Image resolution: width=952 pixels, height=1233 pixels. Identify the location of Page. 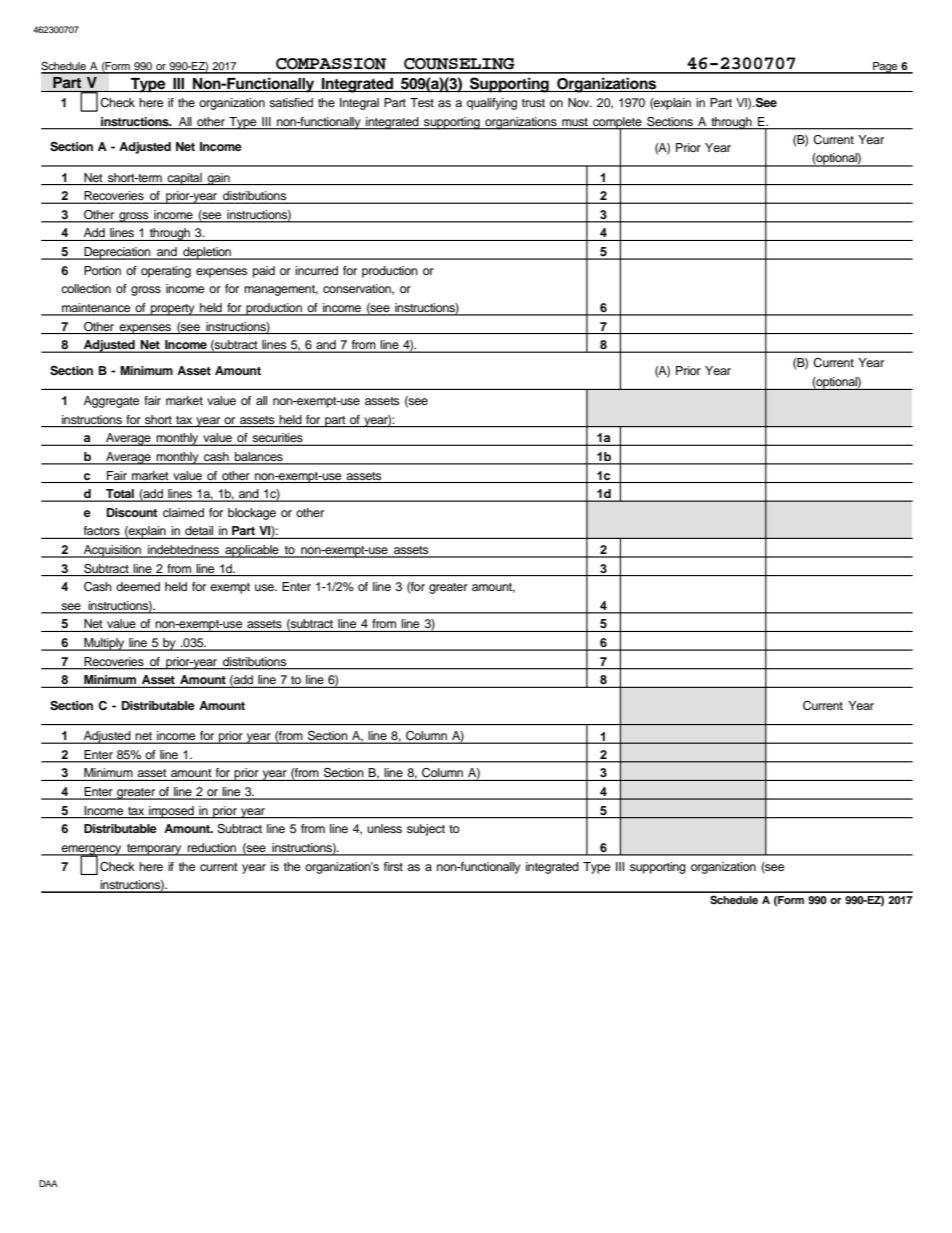
(885, 68).
